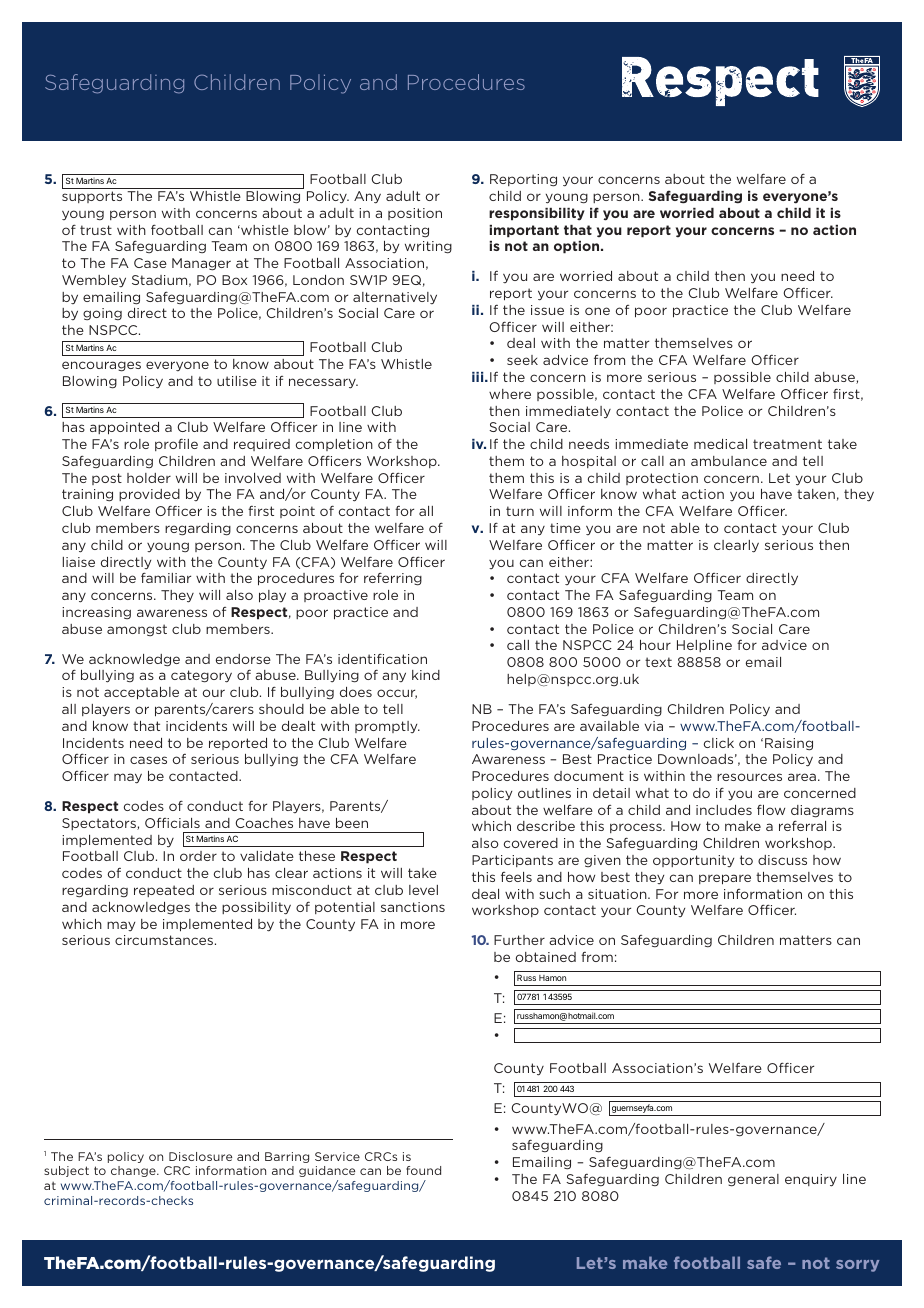 The image size is (924, 1308). What do you see at coordinates (134, 1171) in the image?
I see `change` at bounding box center [134, 1171].
